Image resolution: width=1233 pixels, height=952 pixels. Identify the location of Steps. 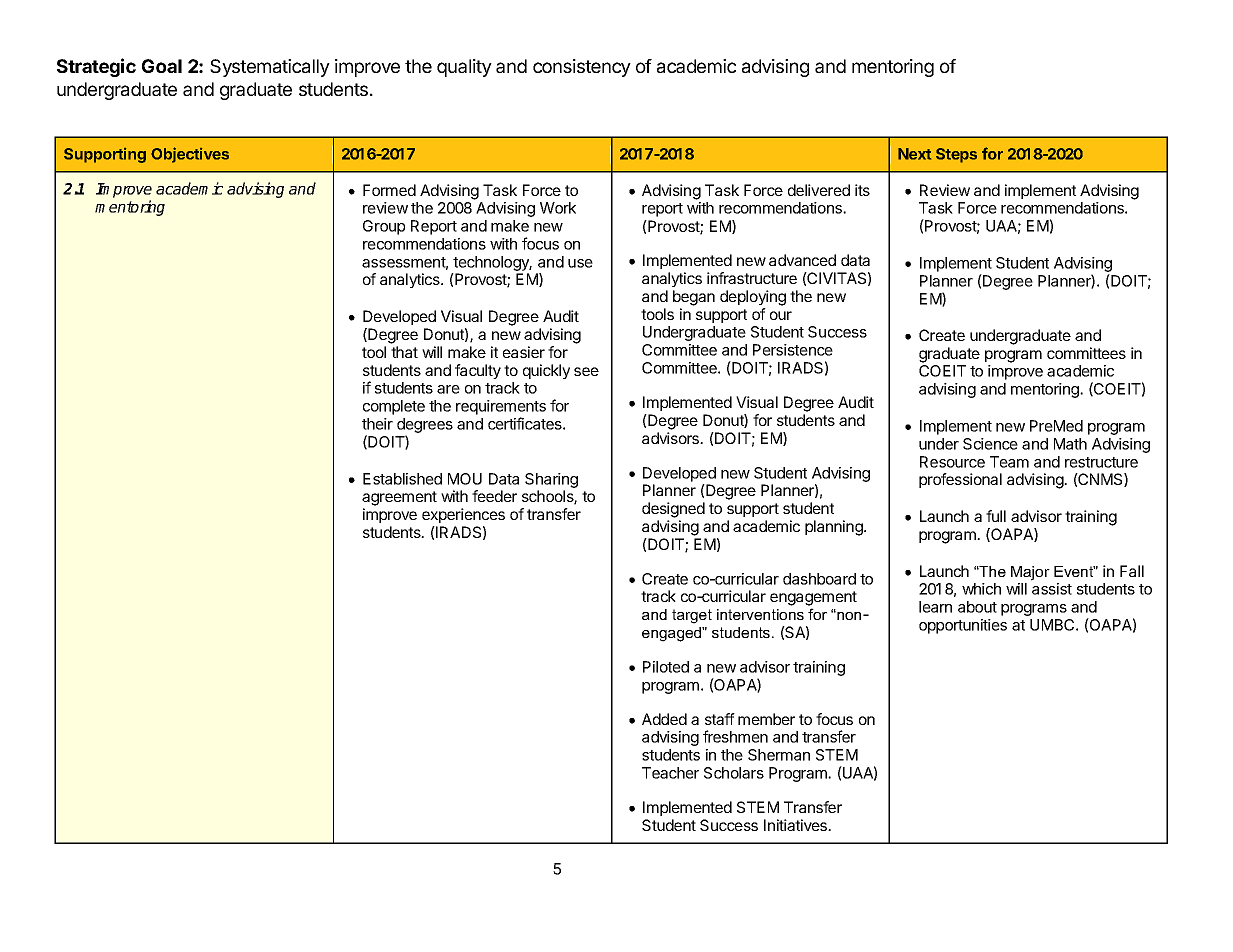
(956, 155).
